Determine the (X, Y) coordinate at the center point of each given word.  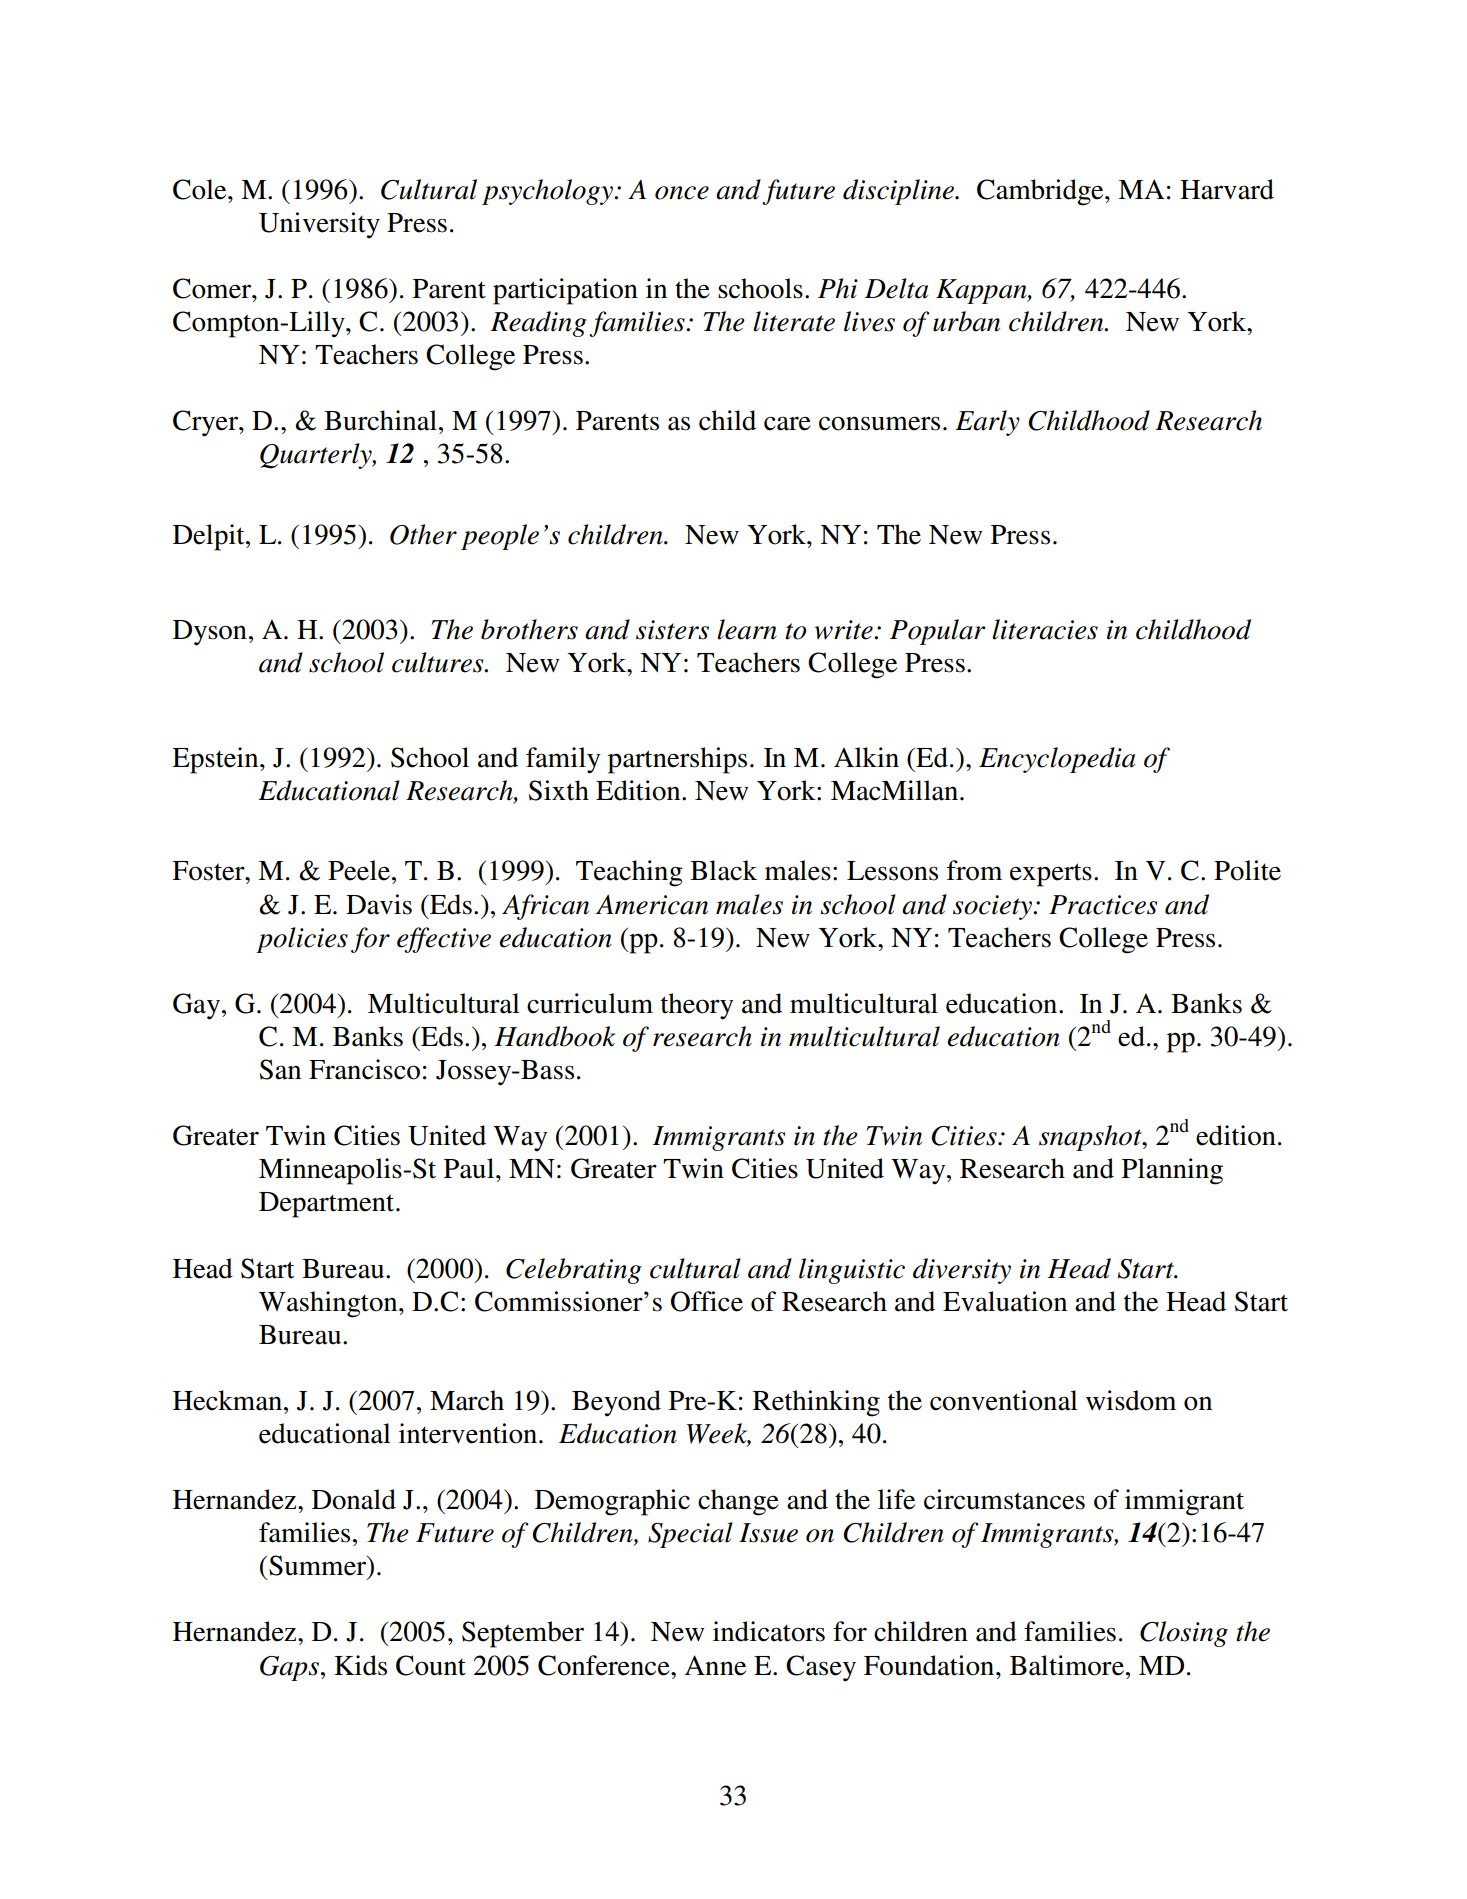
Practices (1103, 905)
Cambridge (1041, 192)
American (652, 905)
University (319, 225)
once (682, 193)
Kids (360, 1665)
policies (302, 940)
